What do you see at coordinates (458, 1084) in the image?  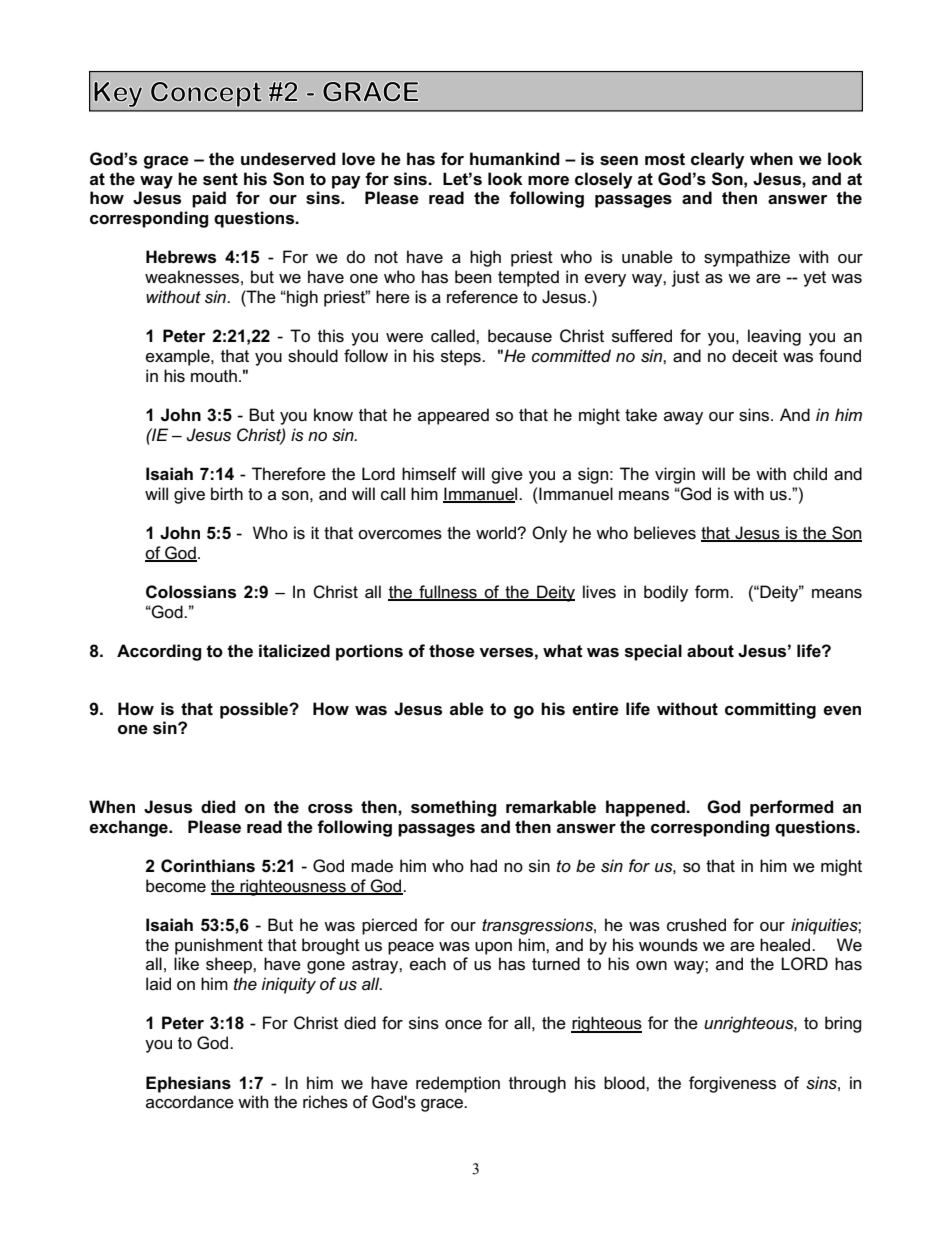 I see `redemption` at bounding box center [458, 1084].
